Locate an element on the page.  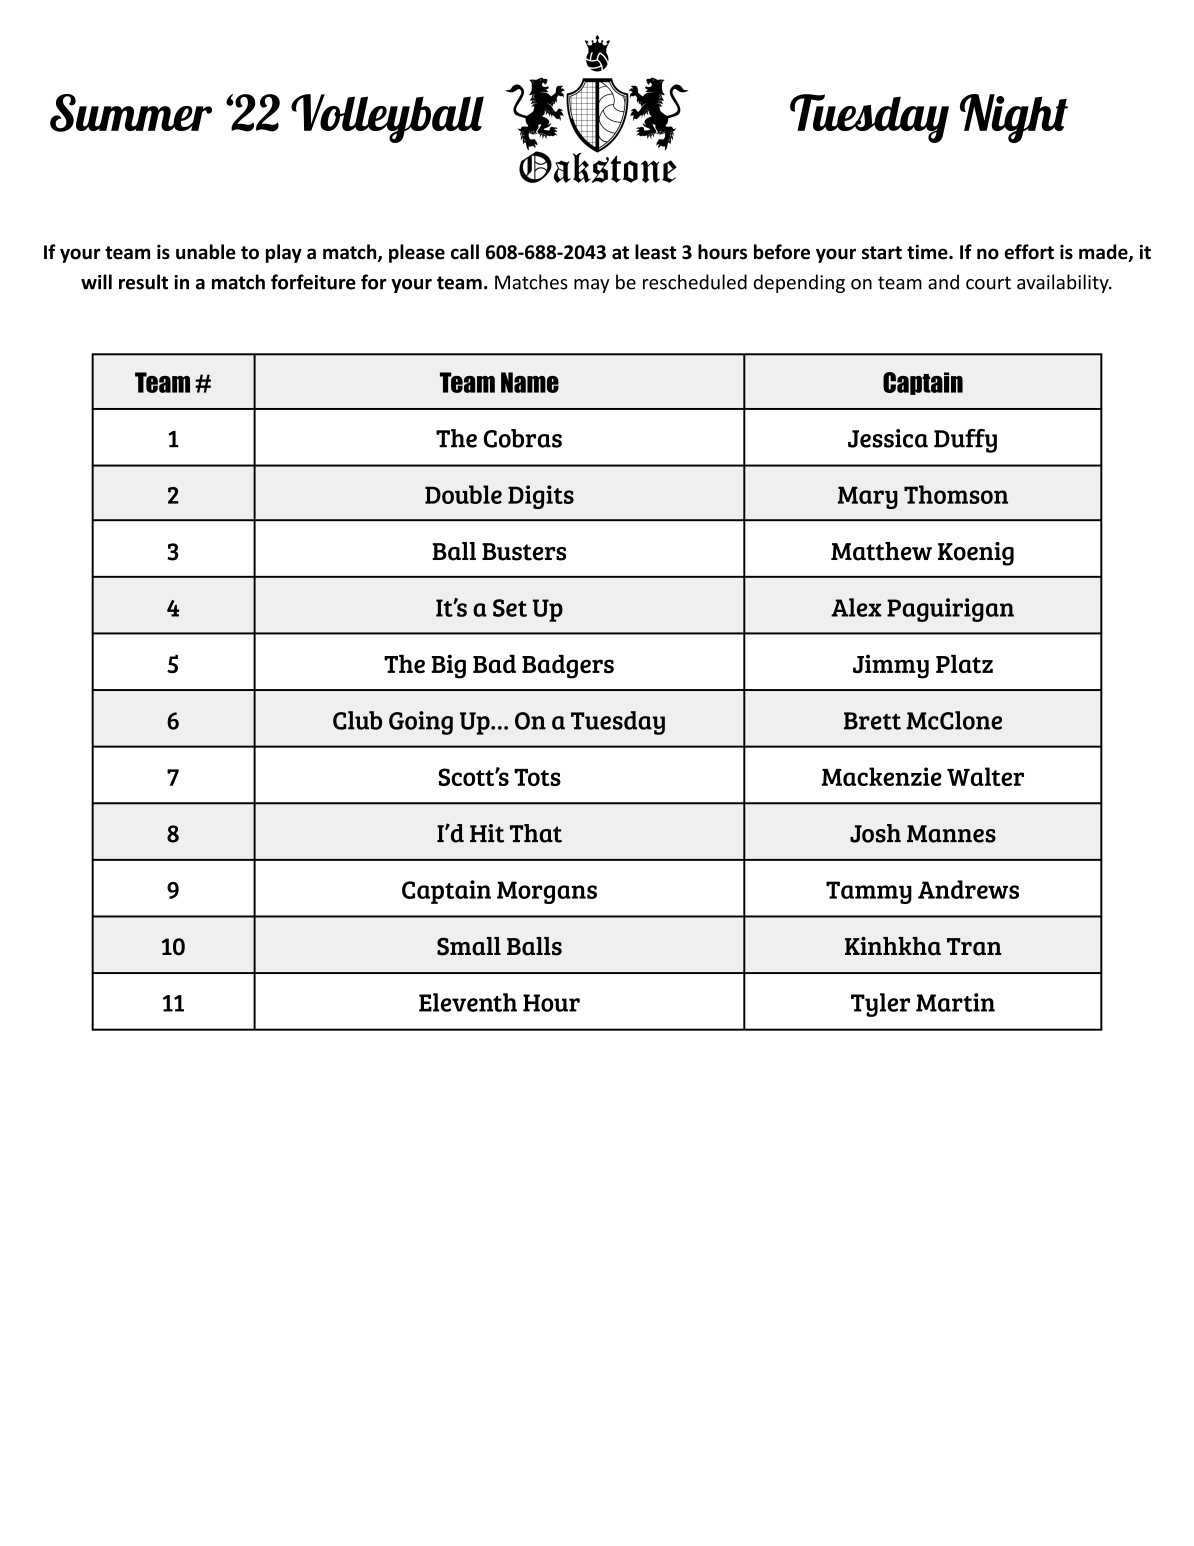
least is located at coordinates (655, 252).
